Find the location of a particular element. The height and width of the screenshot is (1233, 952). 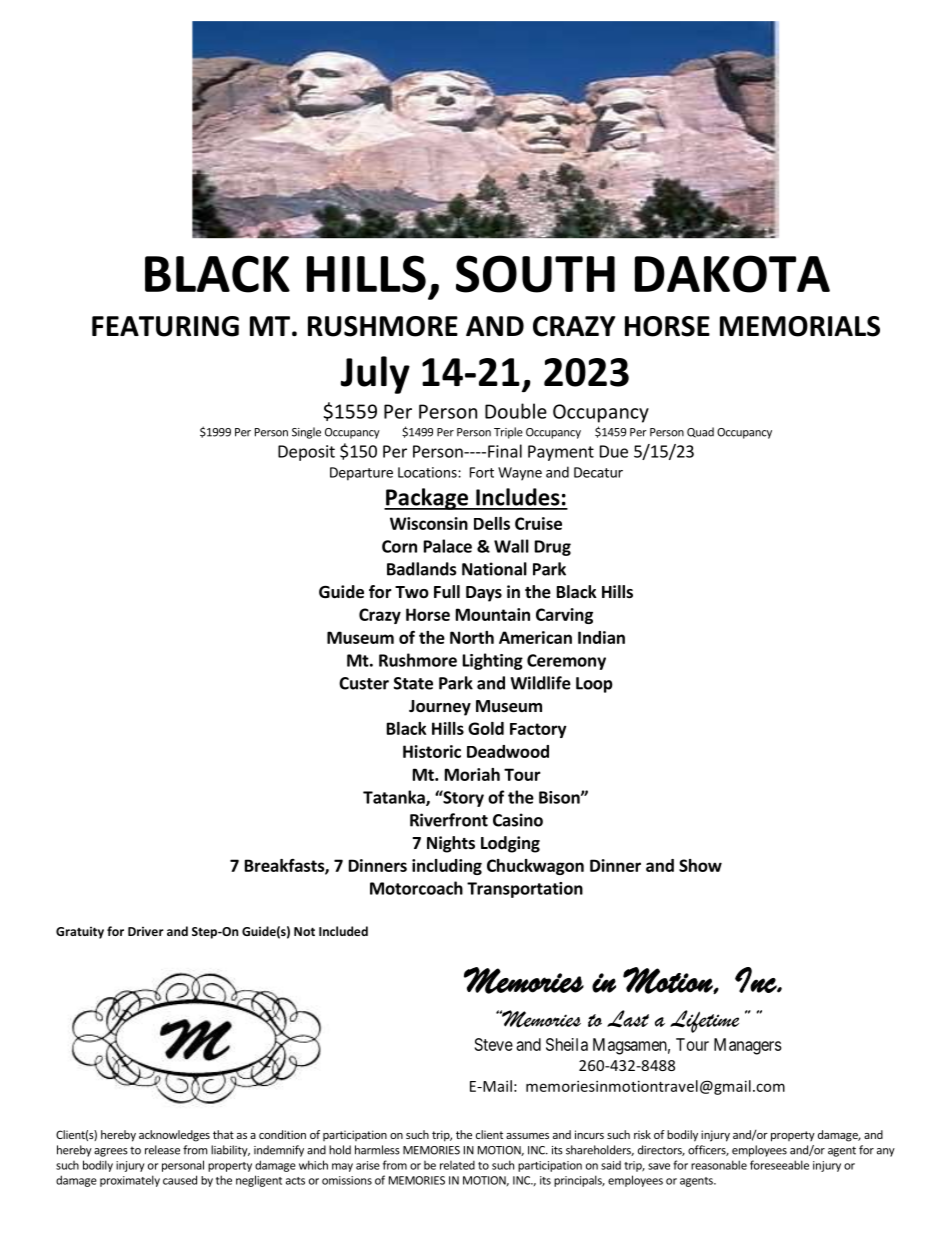

Custer is located at coordinates (364, 683).
